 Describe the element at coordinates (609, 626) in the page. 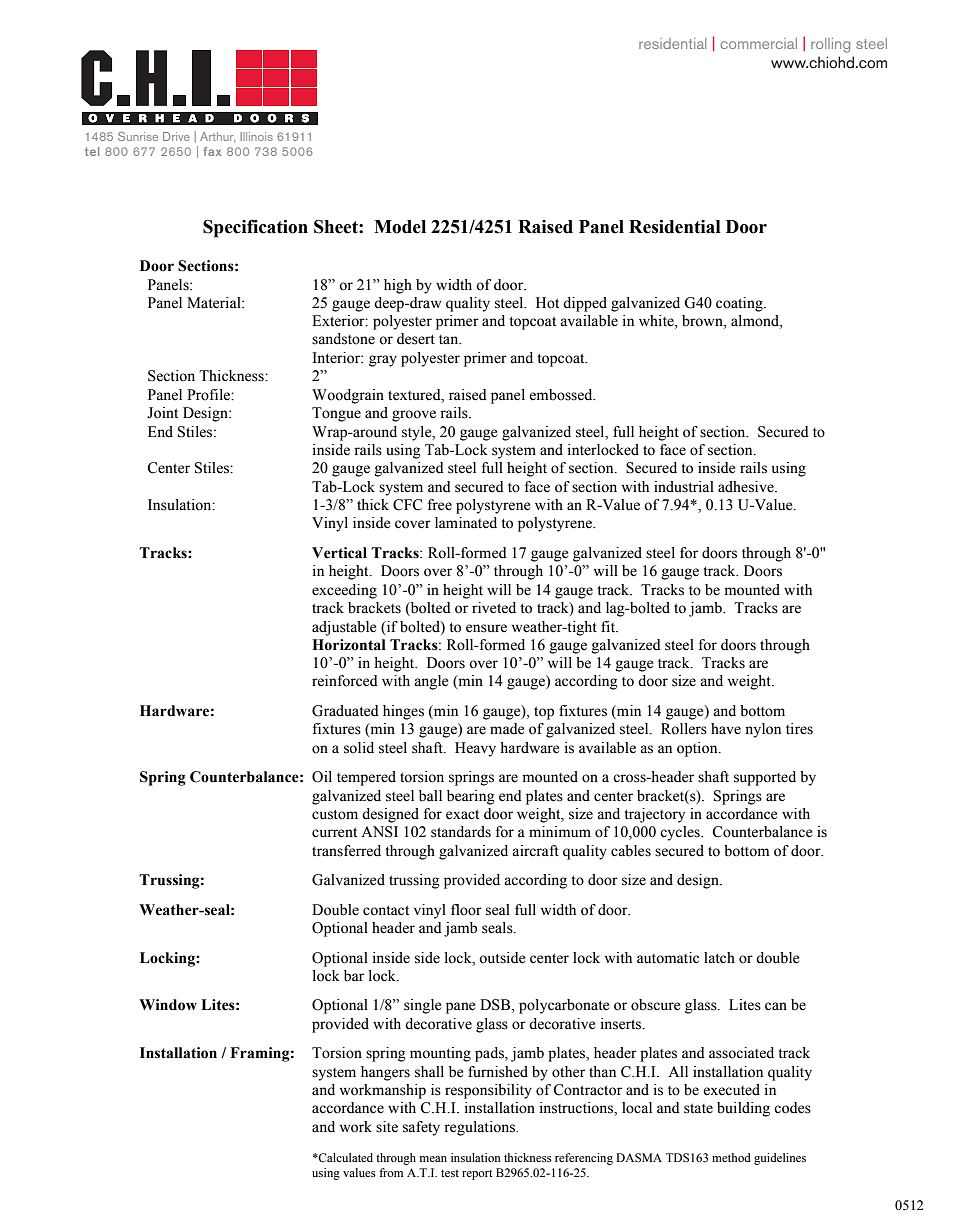

I see `fit` at that location.
